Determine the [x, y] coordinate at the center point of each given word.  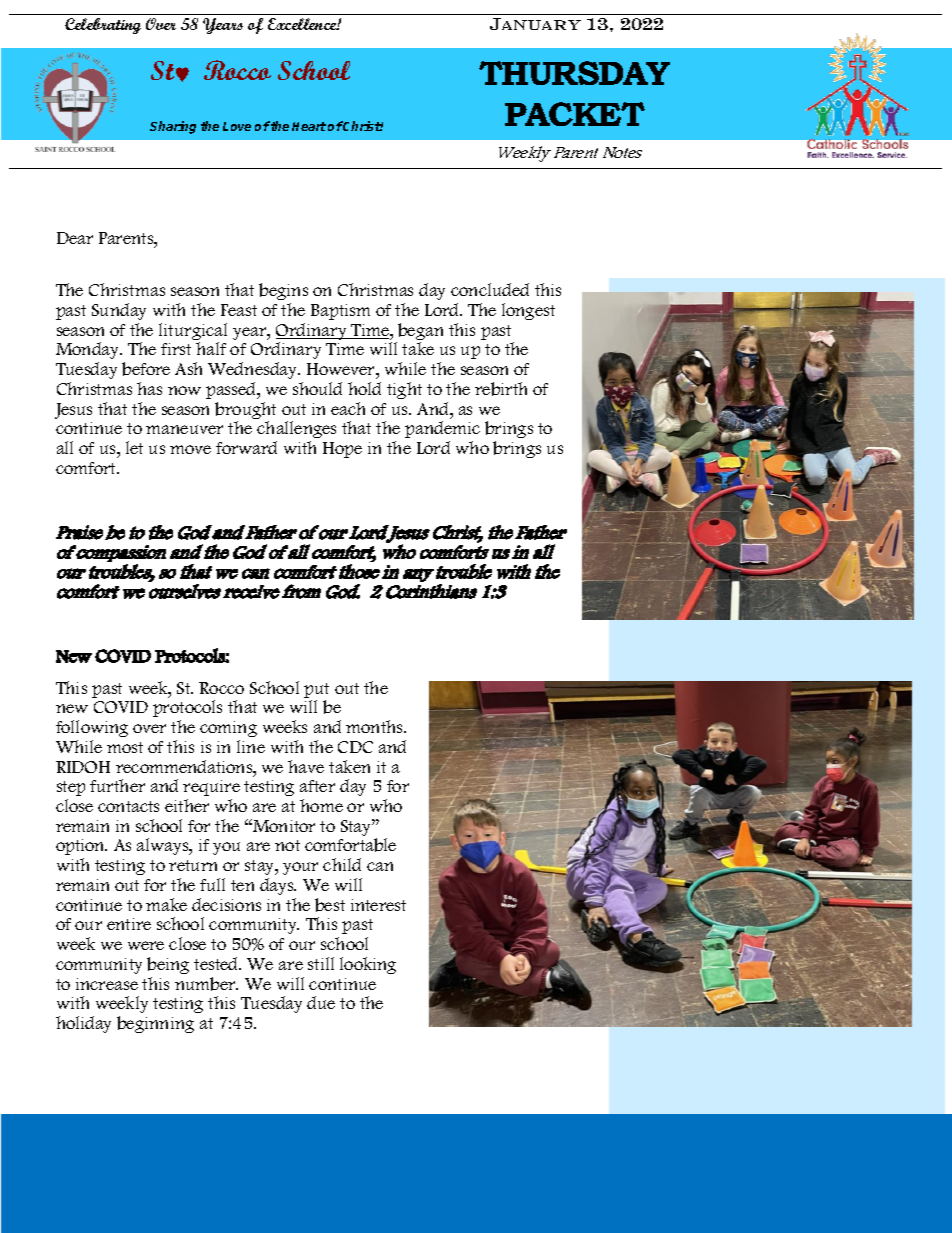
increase [107, 984]
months [376, 726]
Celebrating [103, 26]
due [321, 1002]
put [316, 692]
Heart [309, 126]
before [146, 369]
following [92, 728]
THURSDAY [574, 73]
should [317, 388]
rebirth [501, 389]
